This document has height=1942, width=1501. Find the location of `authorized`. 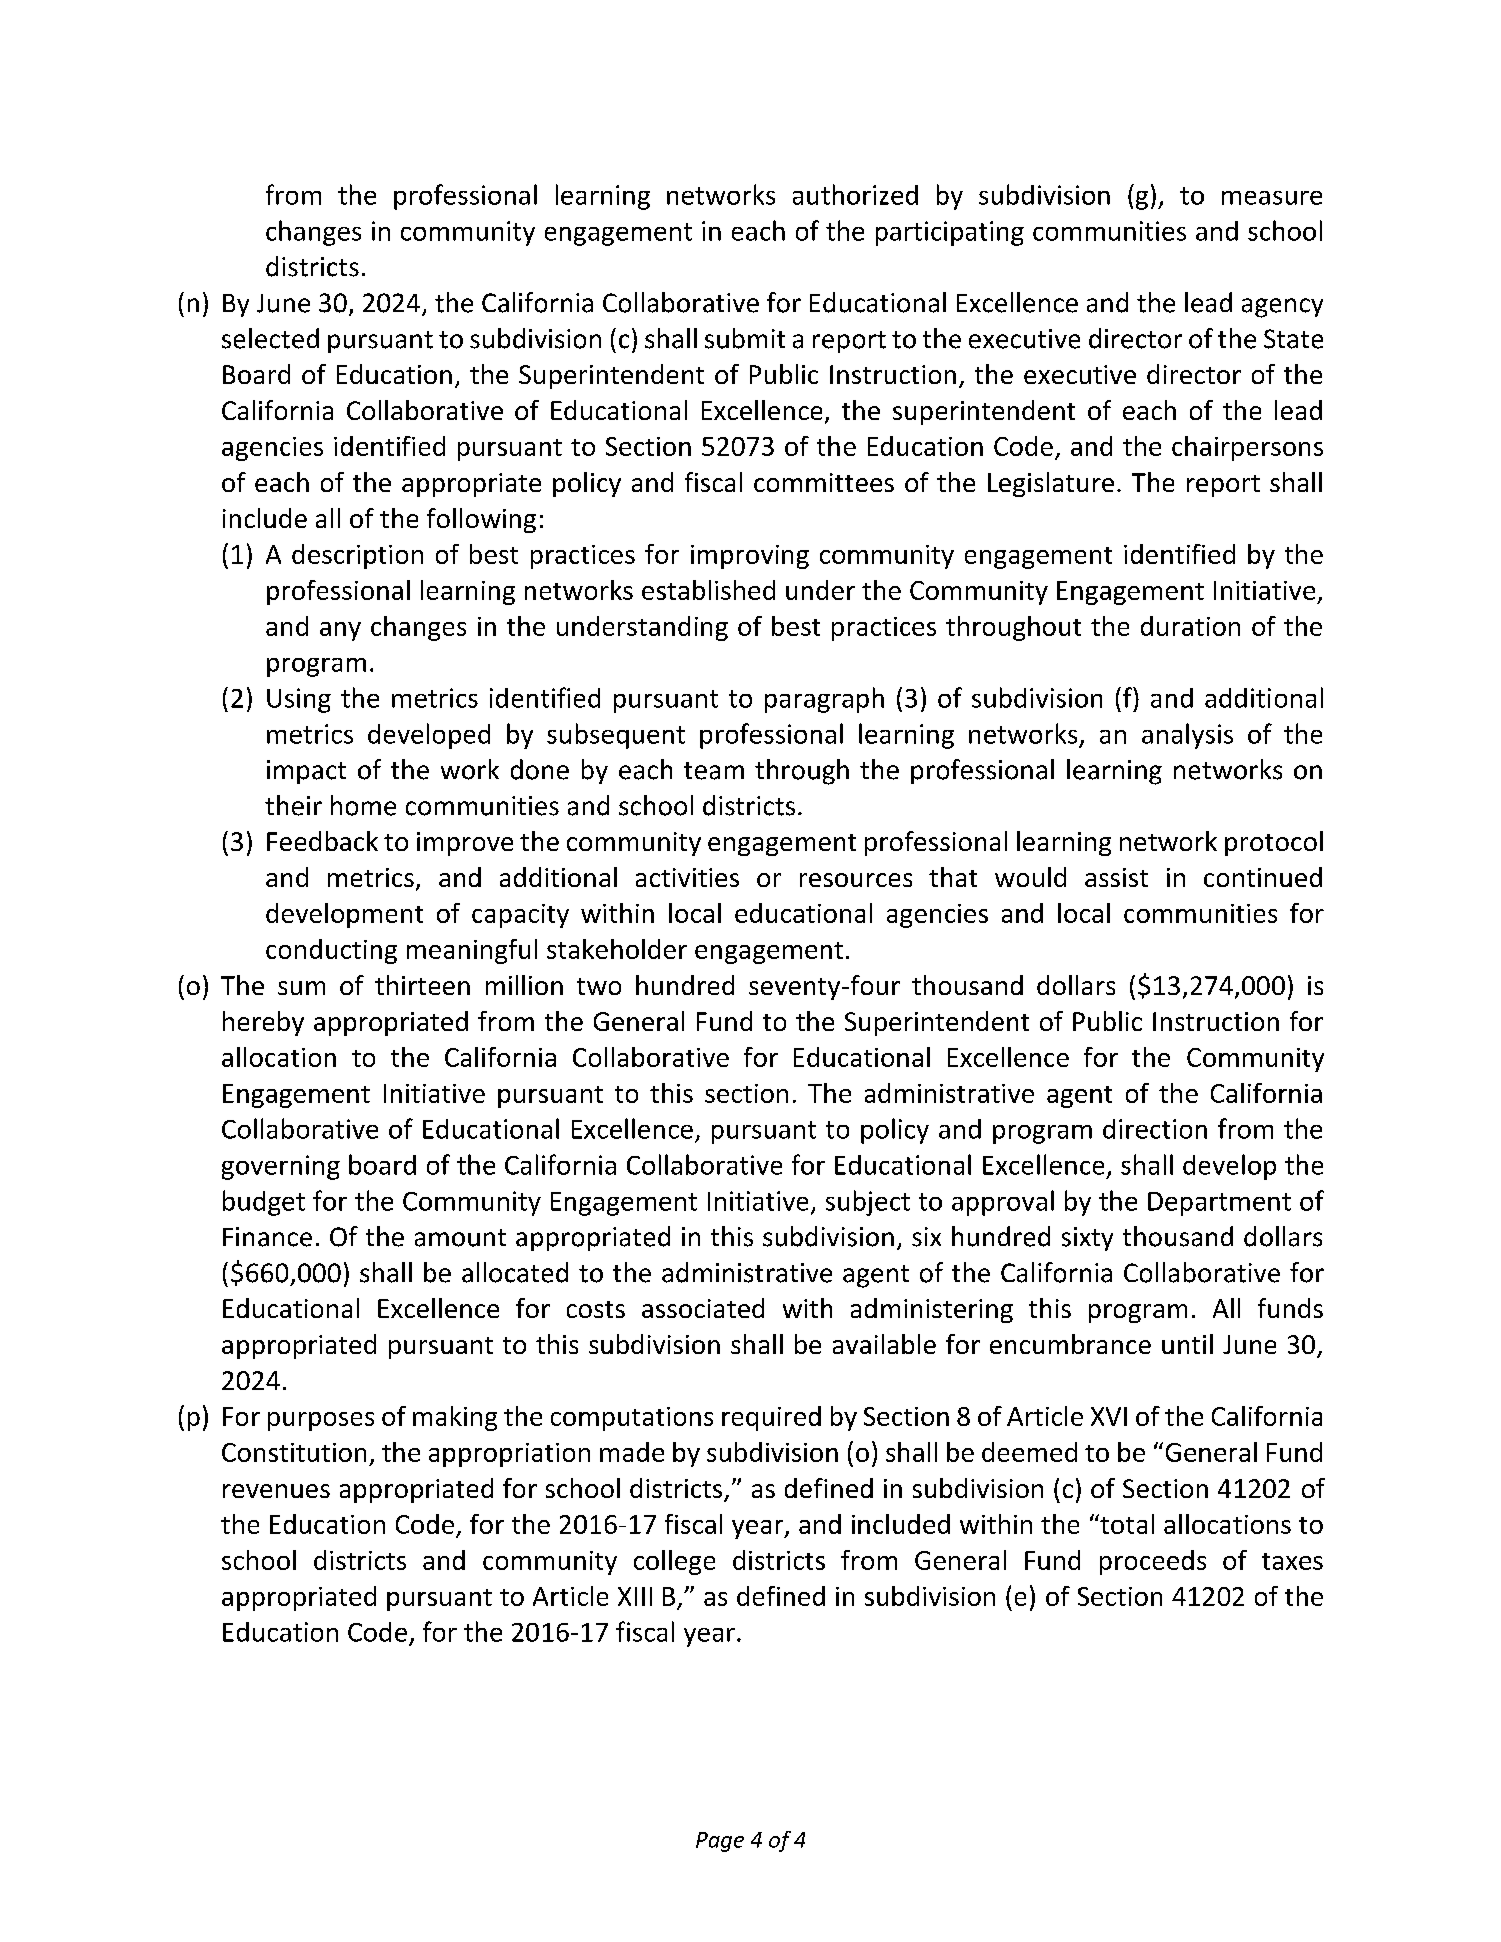

authorized is located at coordinates (855, 194).
